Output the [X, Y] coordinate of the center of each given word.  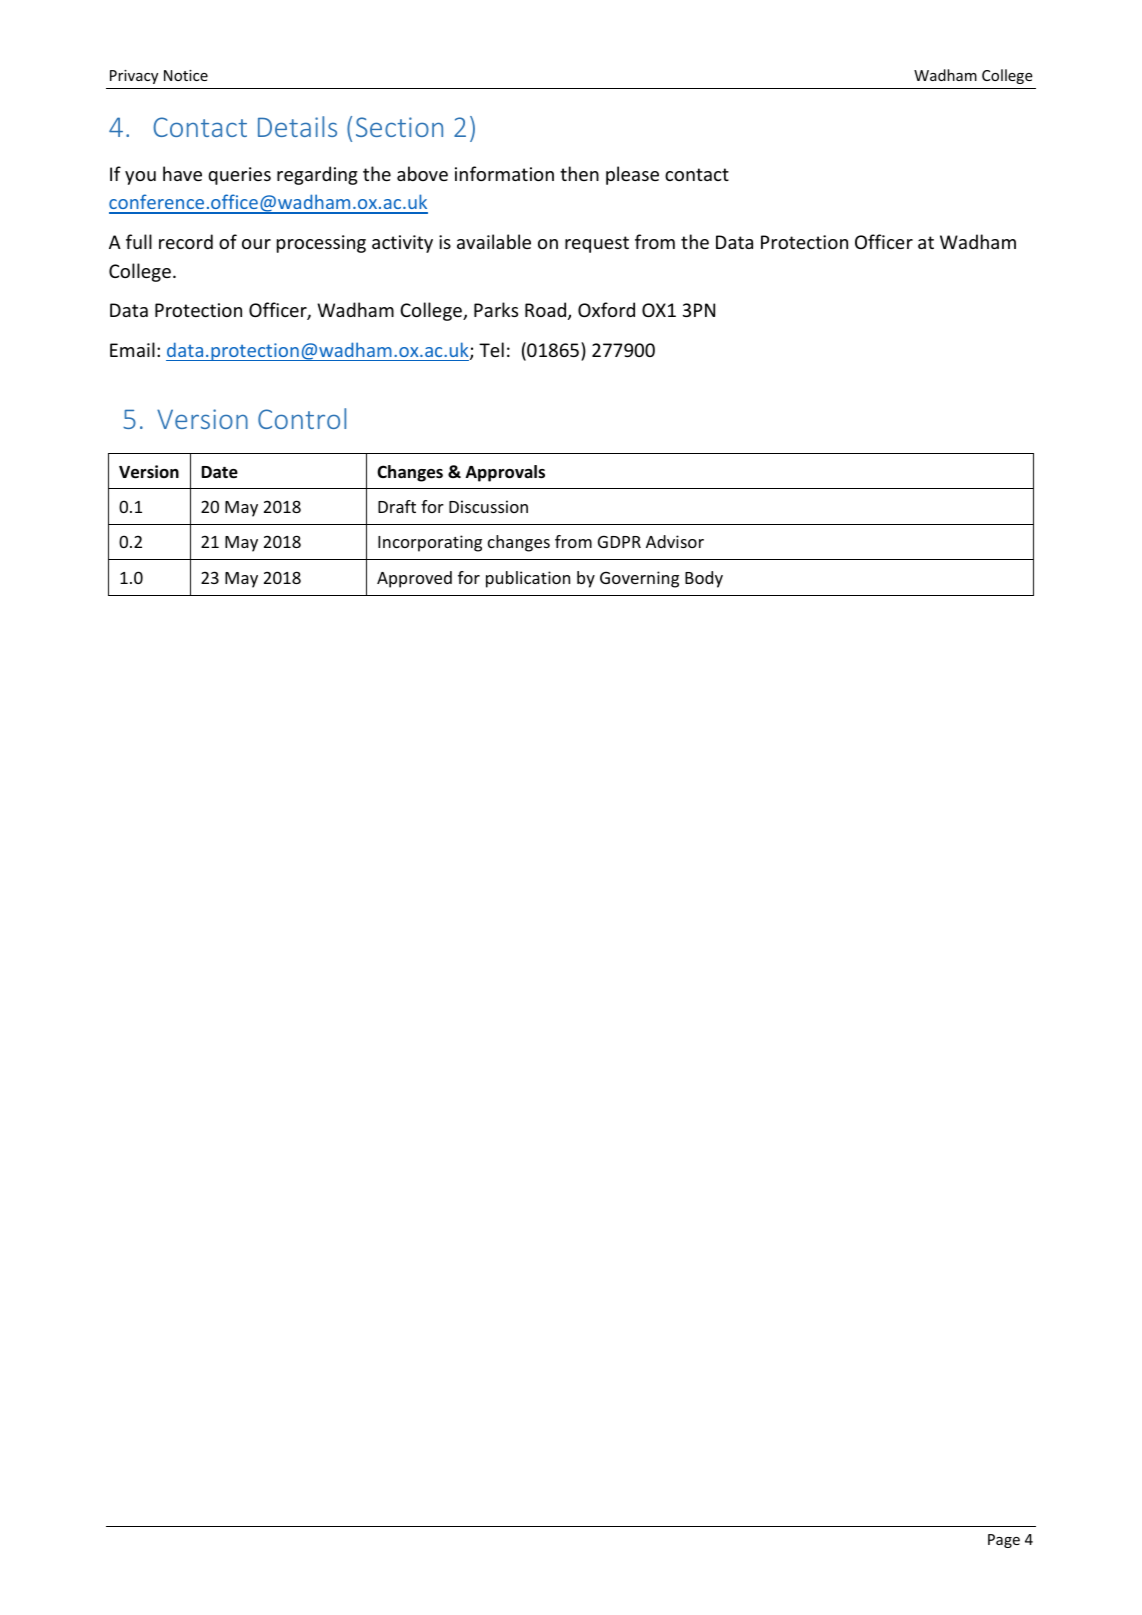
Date [220, 472]
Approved [414, 579]
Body [704, 579]
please [632, 175]
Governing [639, 579]
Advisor [675, 541]
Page [1004, 1541]
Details [297, 126]
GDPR [619, 541]
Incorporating [430, 543]
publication [528, 579]
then [579, 173]
